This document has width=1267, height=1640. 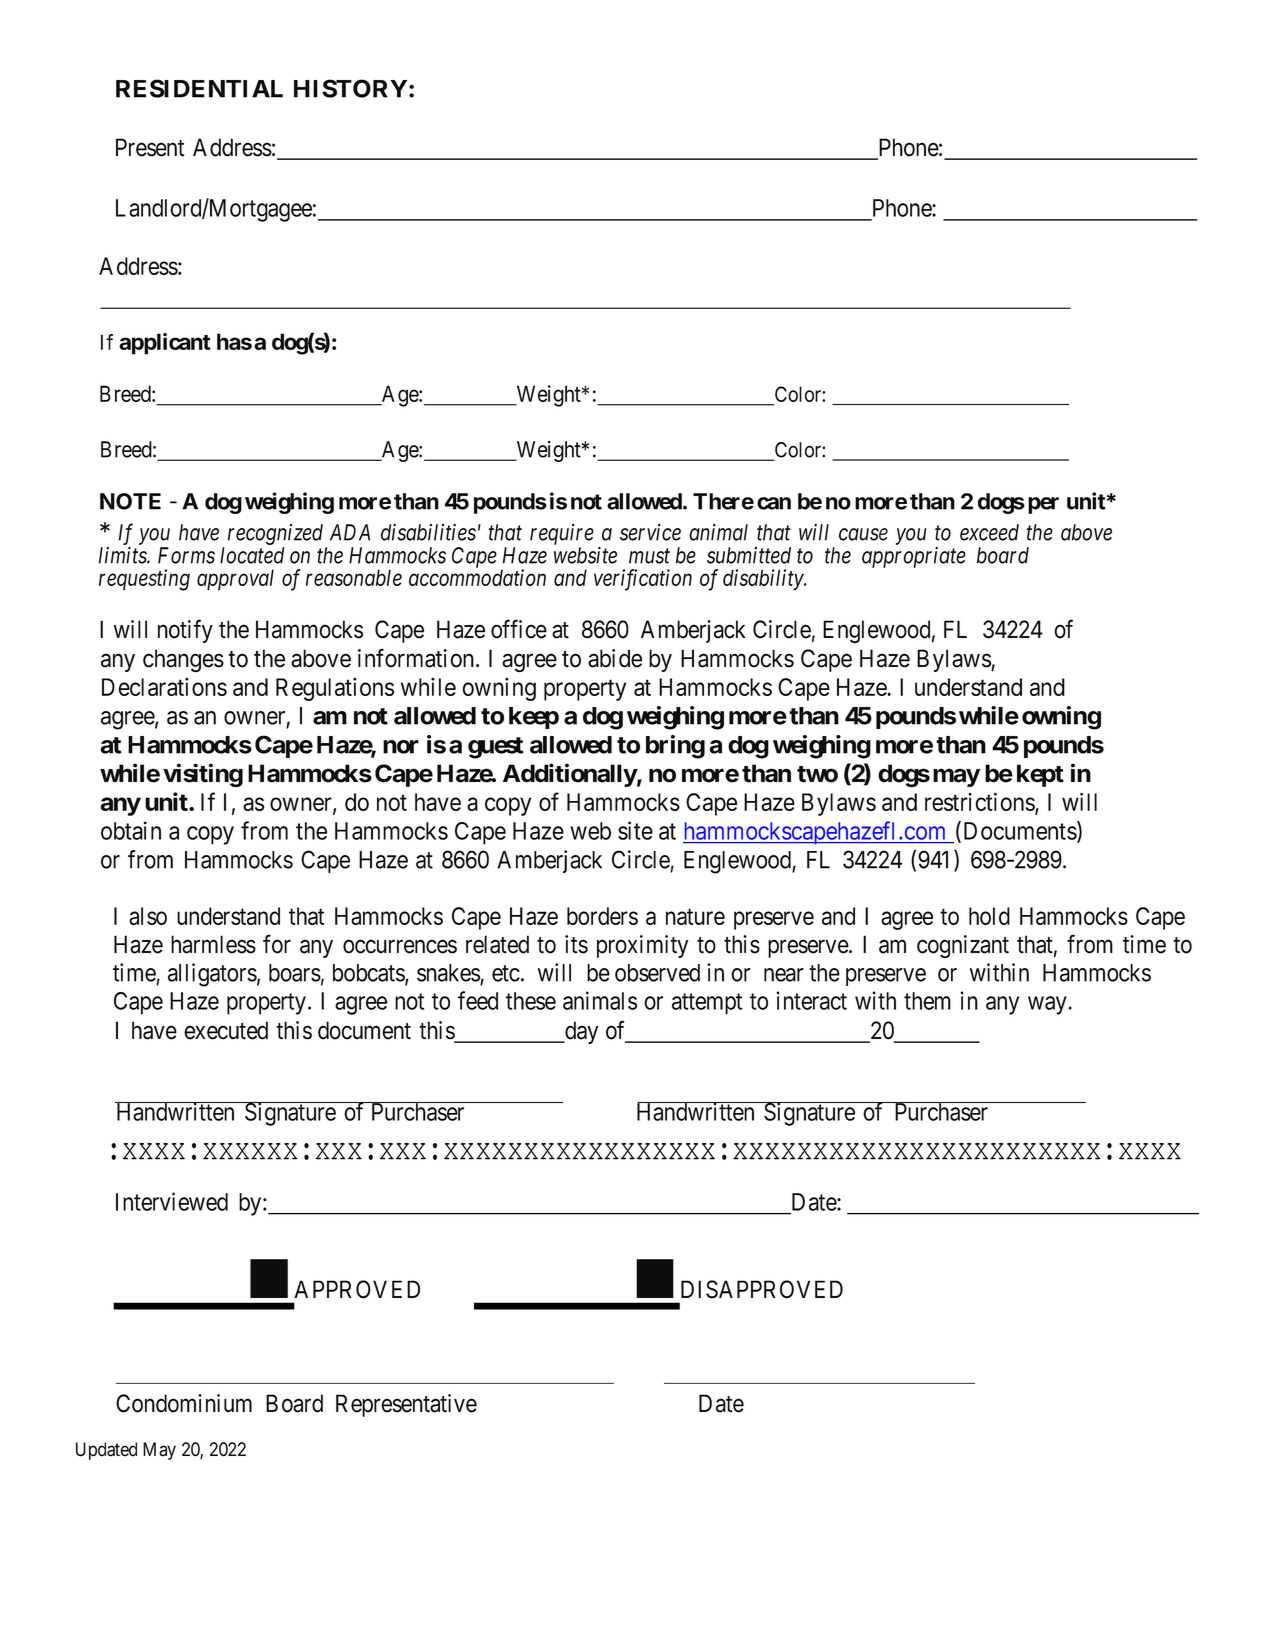 What do you see at coordinates (335, 689) in the document?
I see `Regulations` at bounding box center [335, 689].
